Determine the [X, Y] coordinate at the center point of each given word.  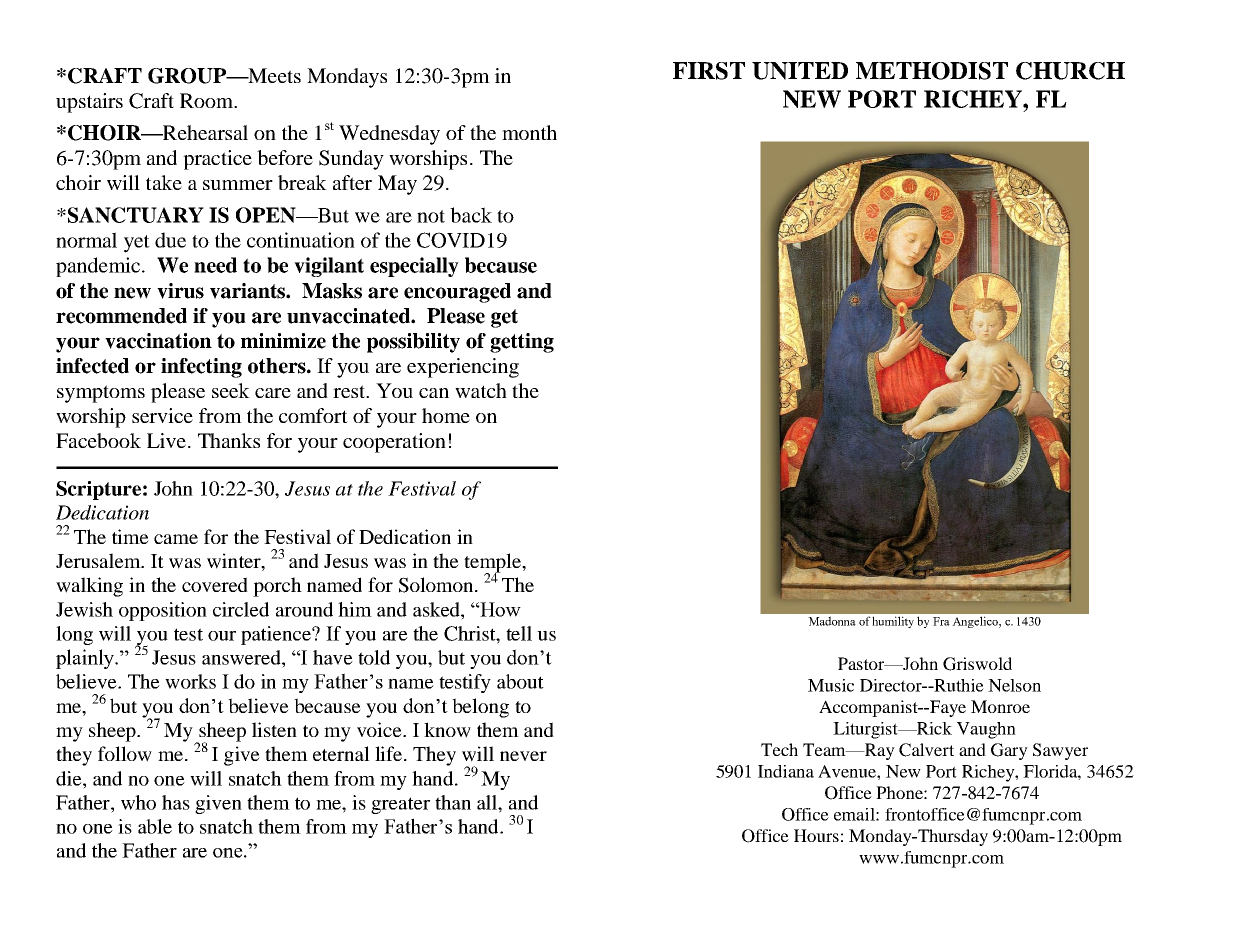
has [176, 802]
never [523, 756]
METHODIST [932, 71]
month [529, 132]
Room [207, 100]
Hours [816, 835]
